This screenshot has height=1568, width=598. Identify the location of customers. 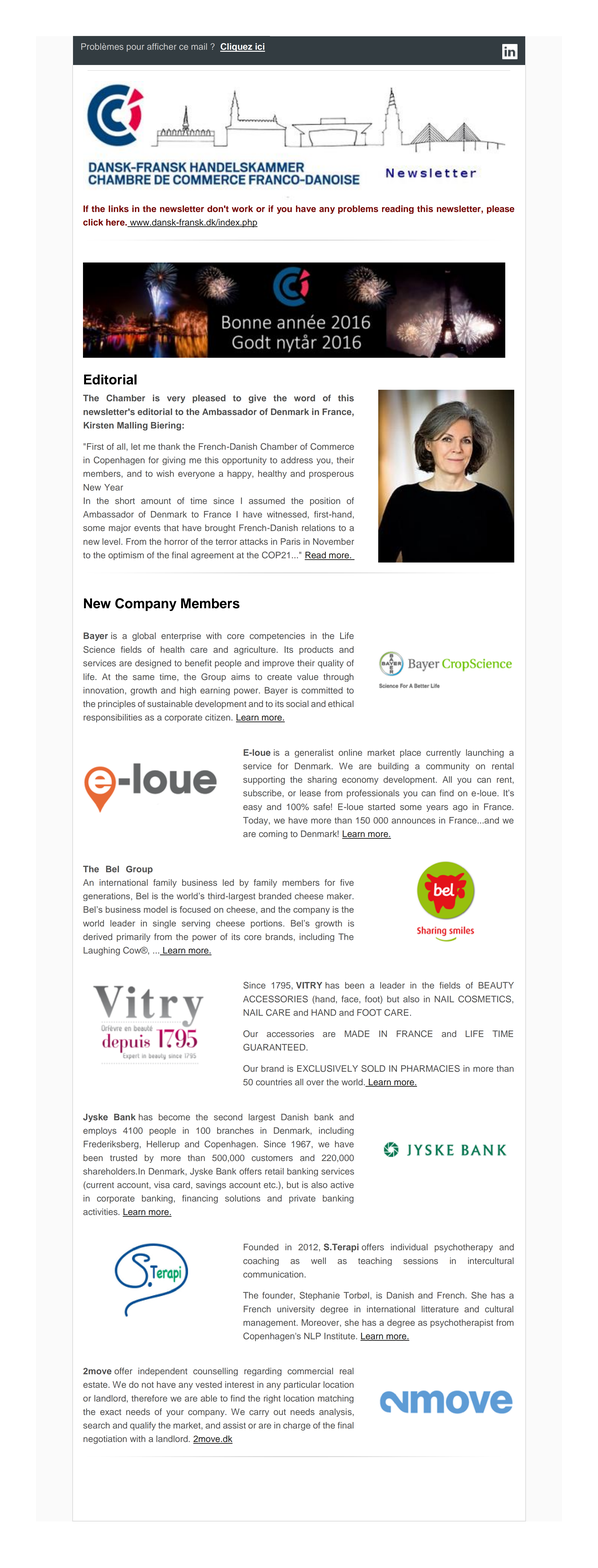
(272, 1158).
